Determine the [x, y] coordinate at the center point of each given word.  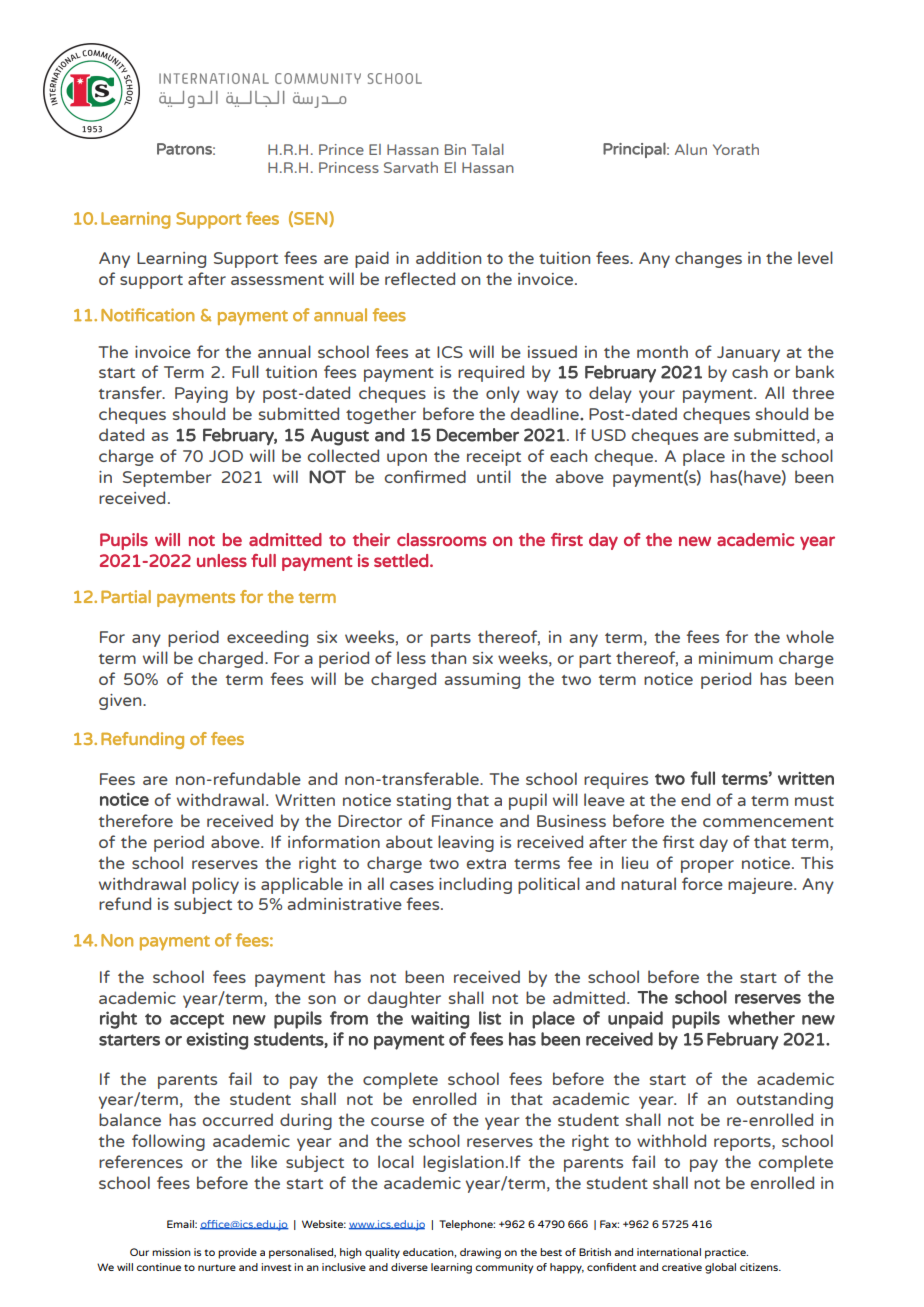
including [475, 885]
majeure [761, 886]
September [167, 478]
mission [171, 1252]
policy [215, 885]
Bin [455, 149]
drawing [480, 1253]
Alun [691, 149]
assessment [277, 280]
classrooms [442, 539]
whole [810, 636]
